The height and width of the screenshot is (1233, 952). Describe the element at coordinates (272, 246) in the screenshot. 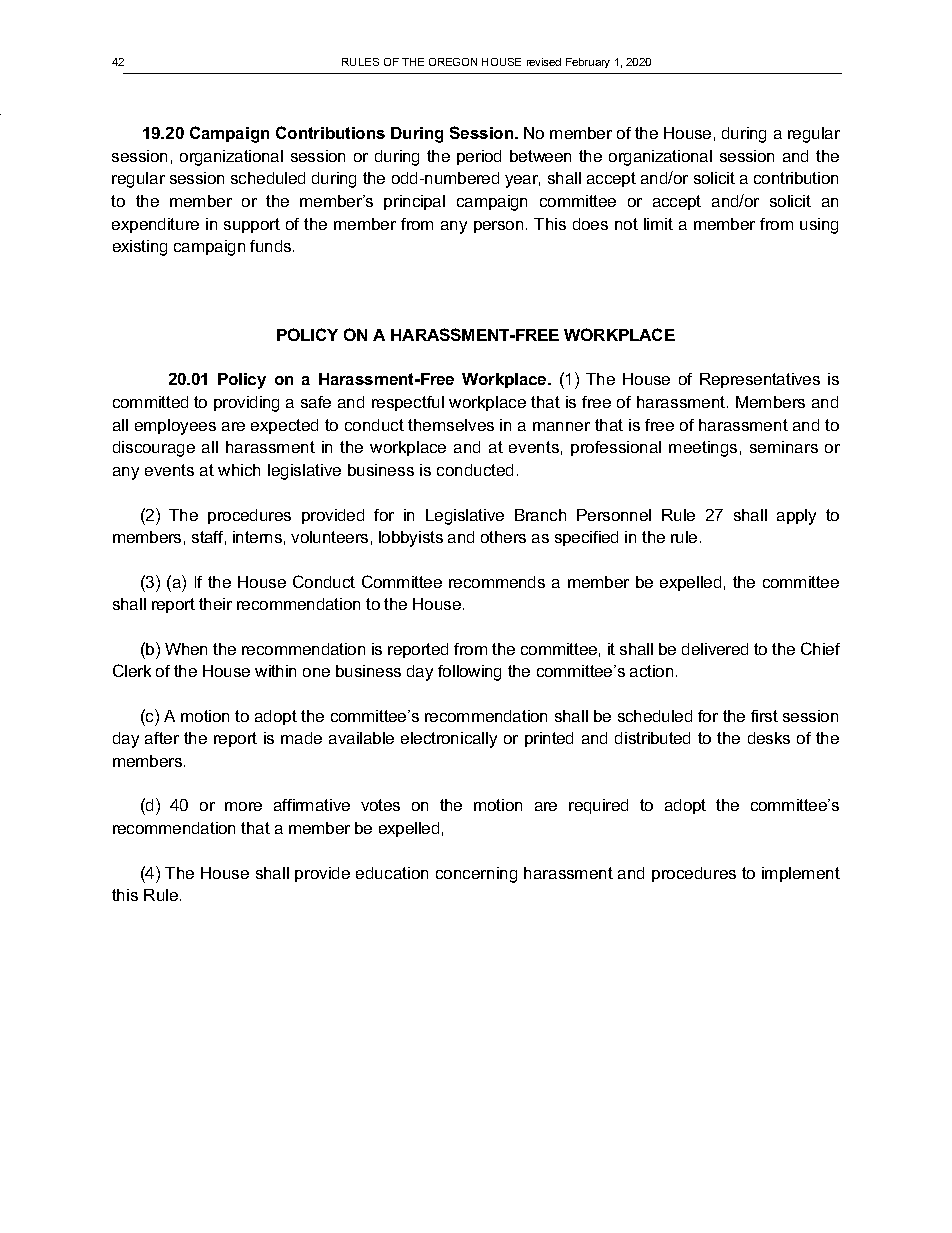

I see `funds` at that location.
